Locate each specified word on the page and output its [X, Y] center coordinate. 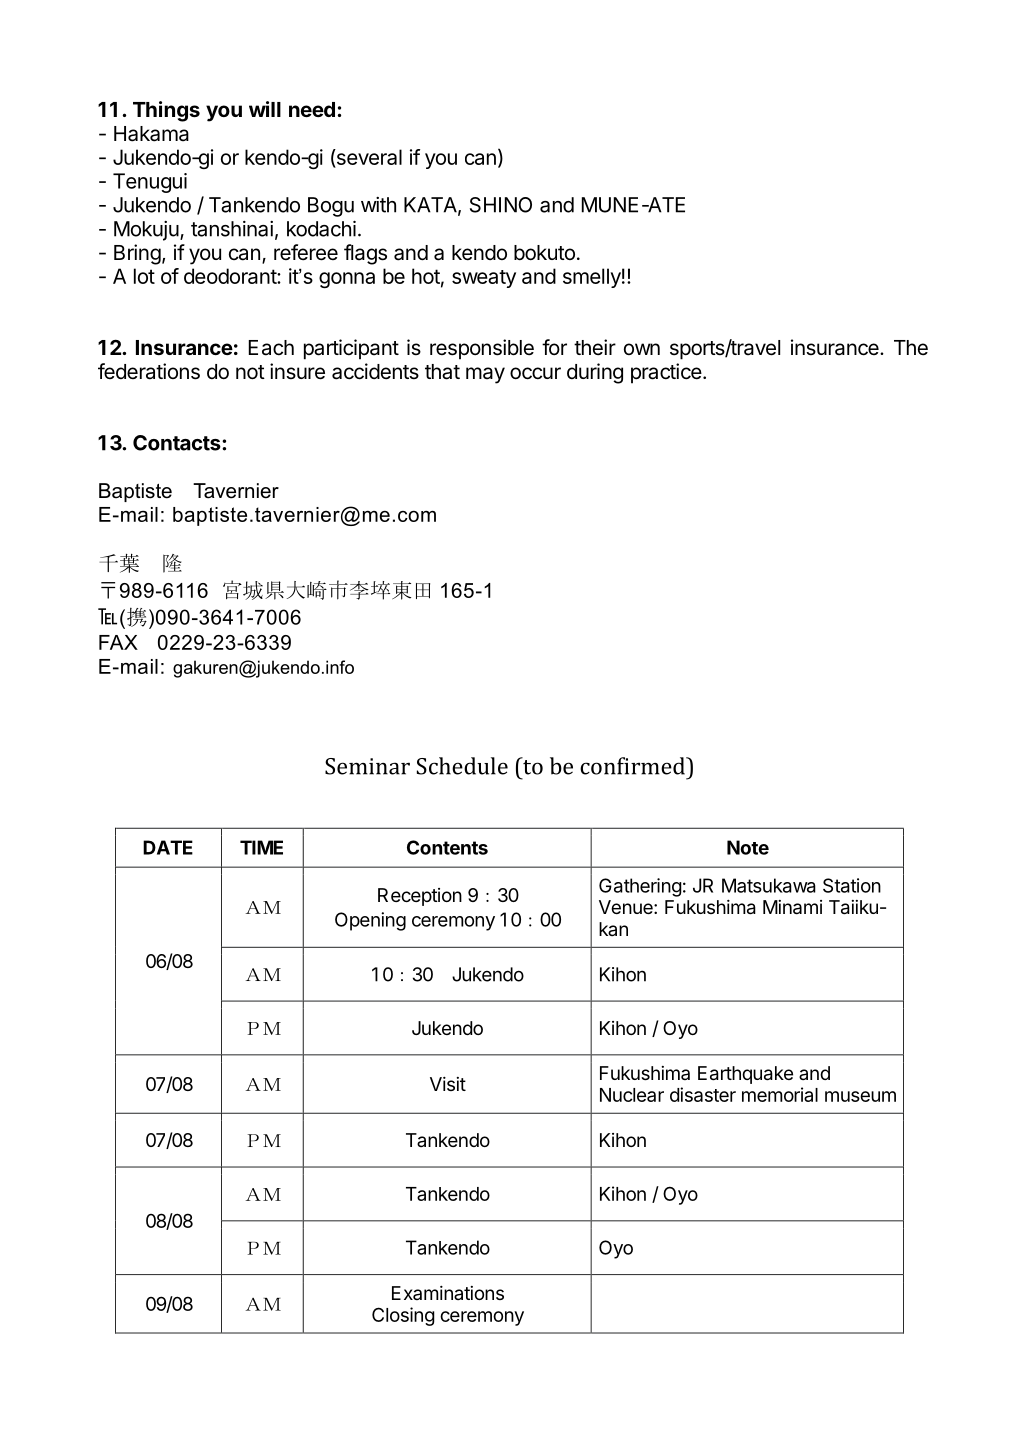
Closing [403, 1316]
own [642, 349]
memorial [780, 1094]
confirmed [633, 766]
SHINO [501, 205]
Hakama [151, 134]
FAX [118, 642]
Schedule [462, 766]
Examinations [448, 1293]
